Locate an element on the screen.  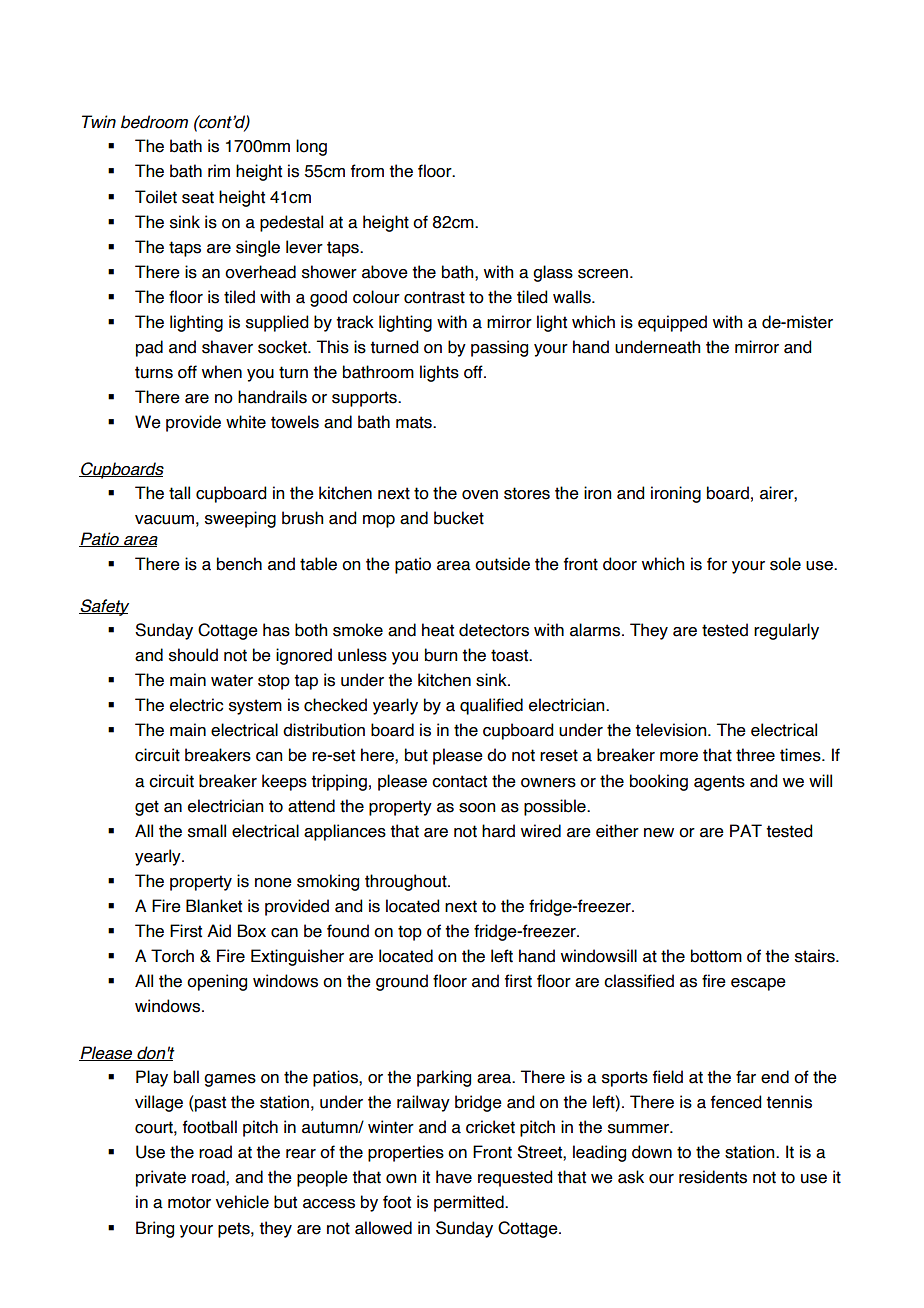
motor is located at coordinates (189, 1202).
